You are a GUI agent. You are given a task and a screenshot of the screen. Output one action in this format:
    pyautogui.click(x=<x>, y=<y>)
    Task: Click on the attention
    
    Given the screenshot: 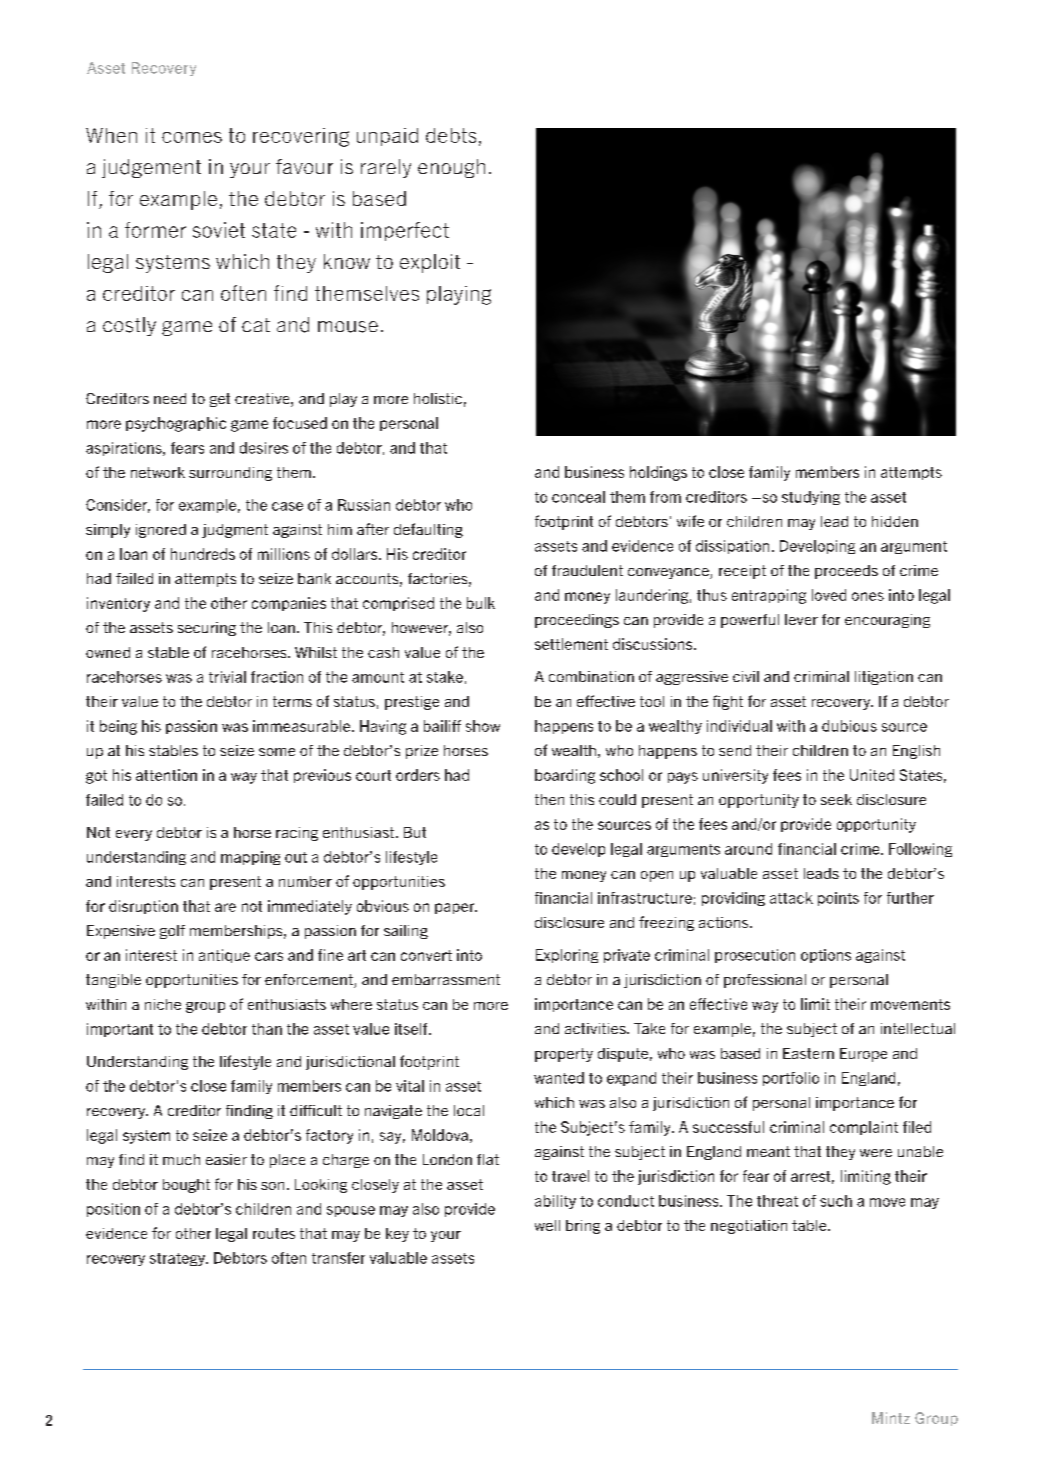 What is the action you would take?
    pyautogui.click(x=166, y=775)
